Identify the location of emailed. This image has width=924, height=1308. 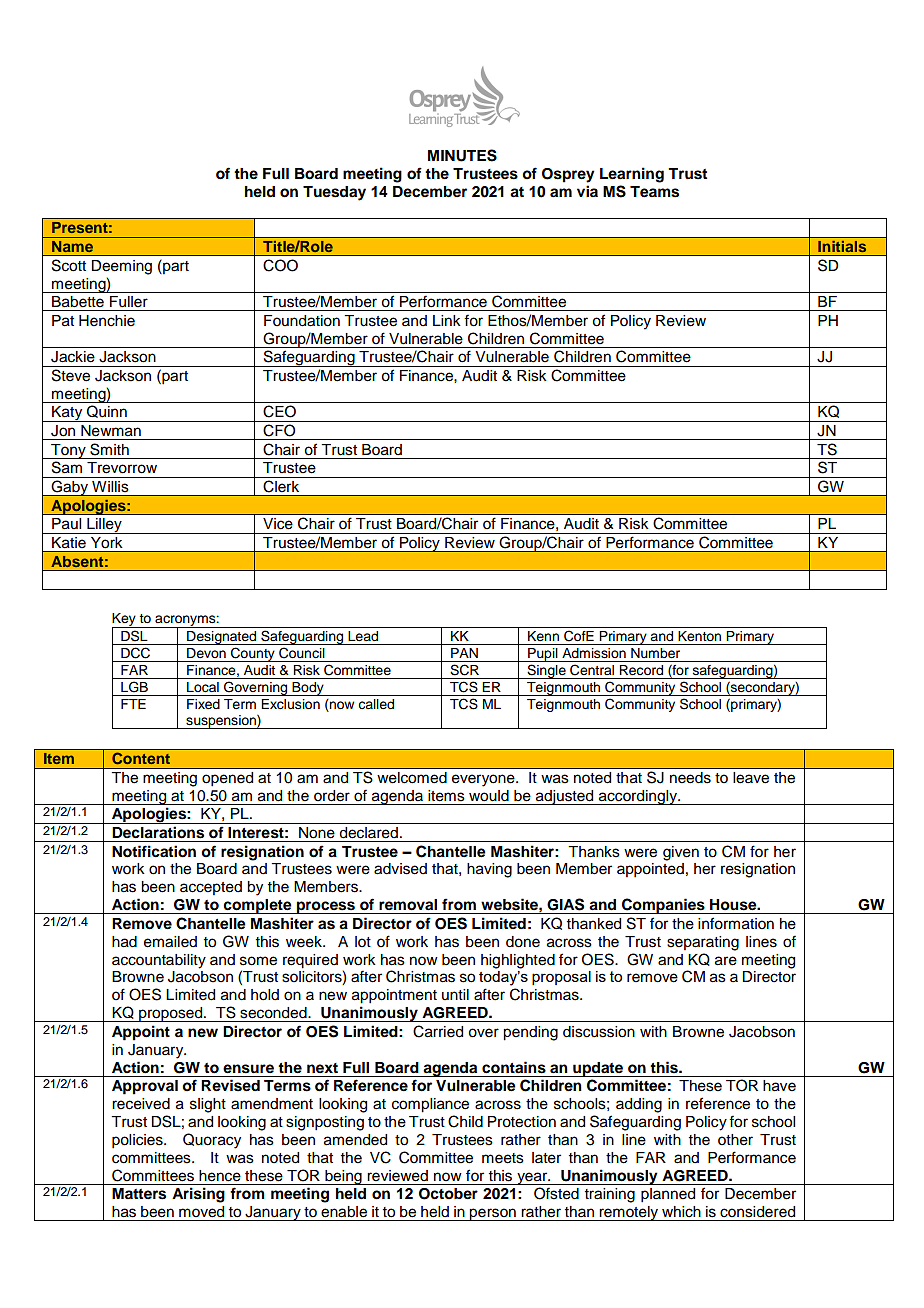
(170, 942).
